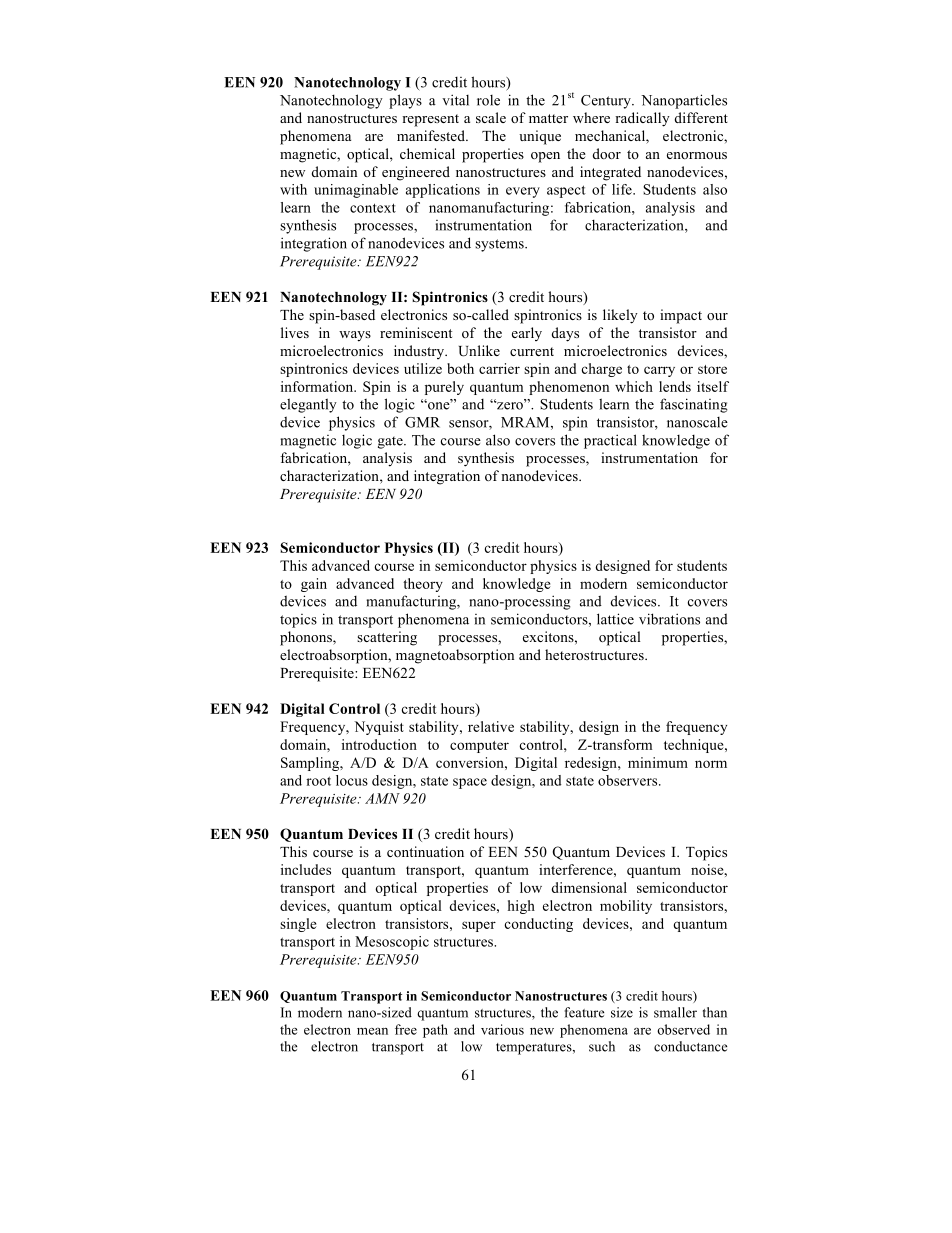 Image resolution: width=952 pixels, height=1233 pixels. I want to click on radically, so click(642, 119).
